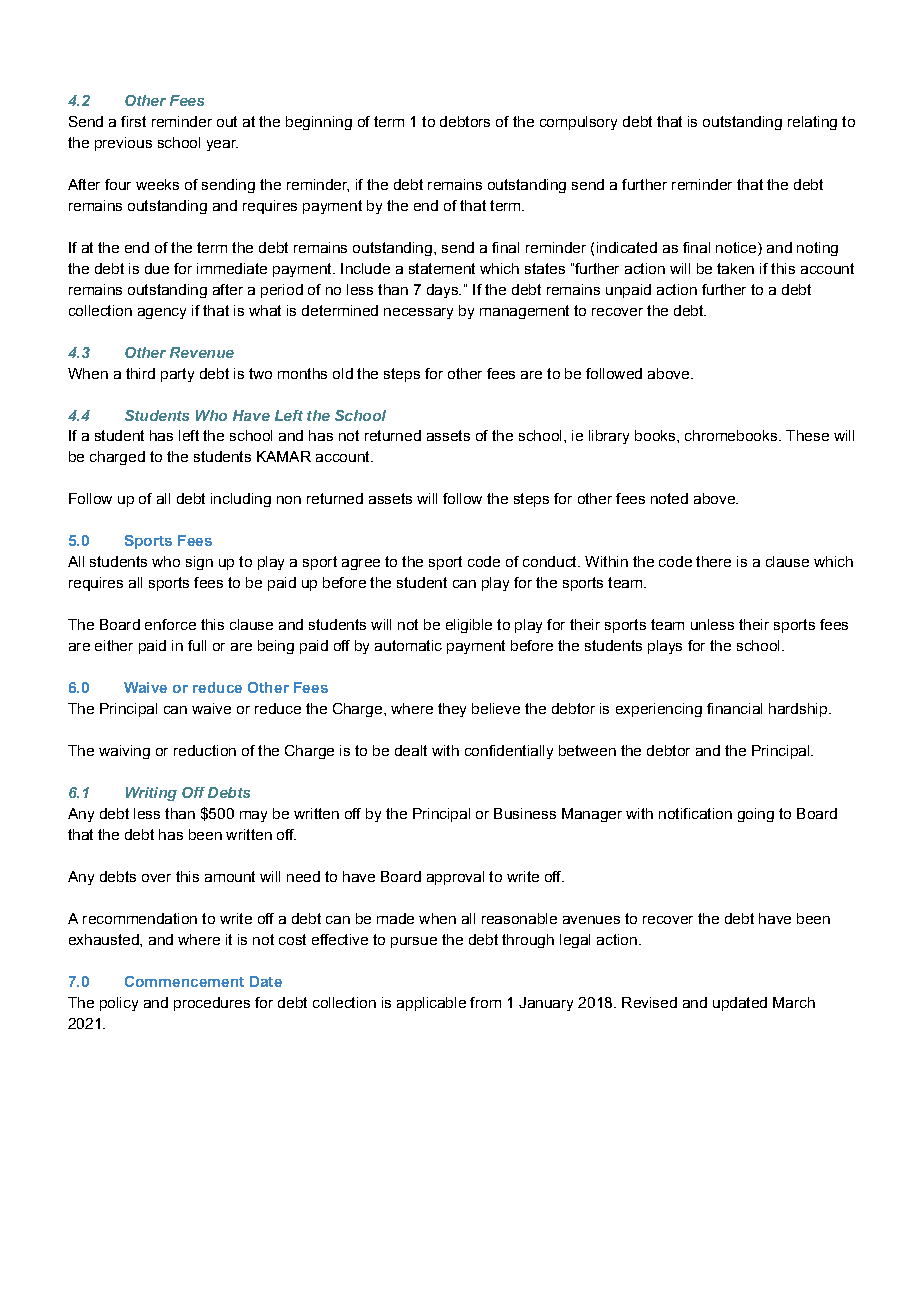  I want to click on confidentially, so click(509, 752).
